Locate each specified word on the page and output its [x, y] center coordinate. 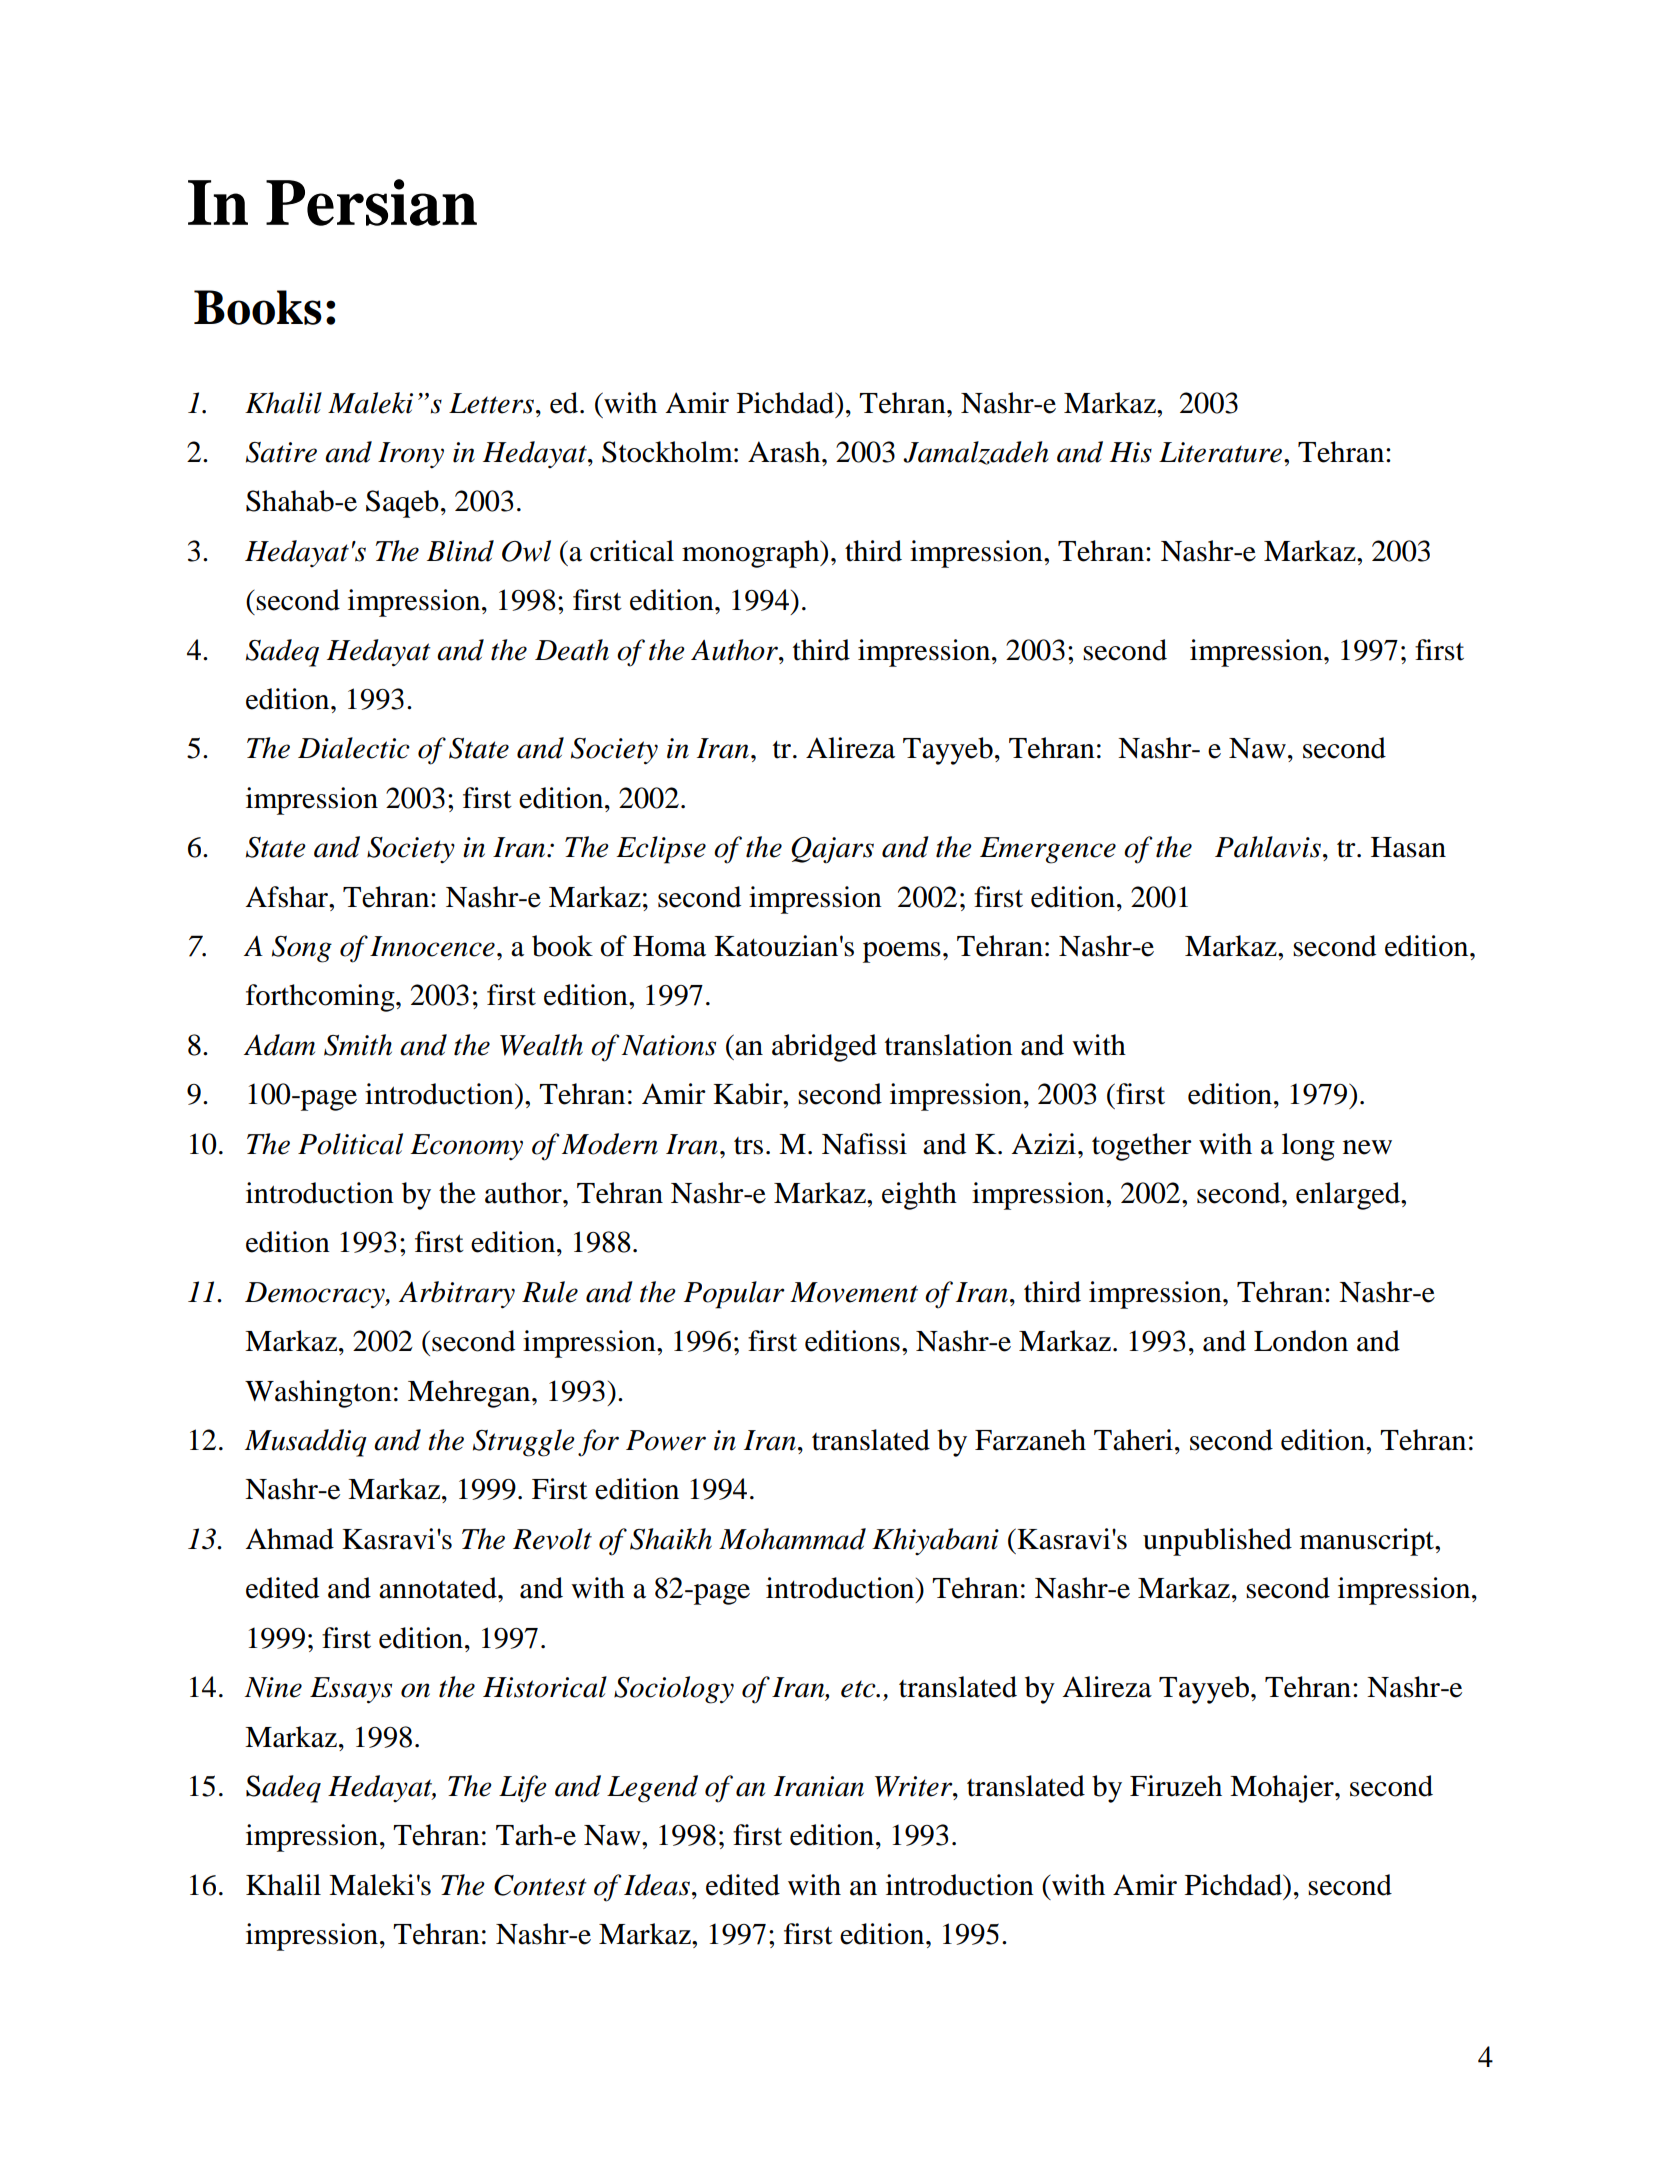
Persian [371, 202]
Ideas [657, 1885]
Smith [358, 1045]
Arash [785, 452]
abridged [824, 1048]
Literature [1222, 452]
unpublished [1217, 1542]
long [1308, 1147]
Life [523, 1789]
